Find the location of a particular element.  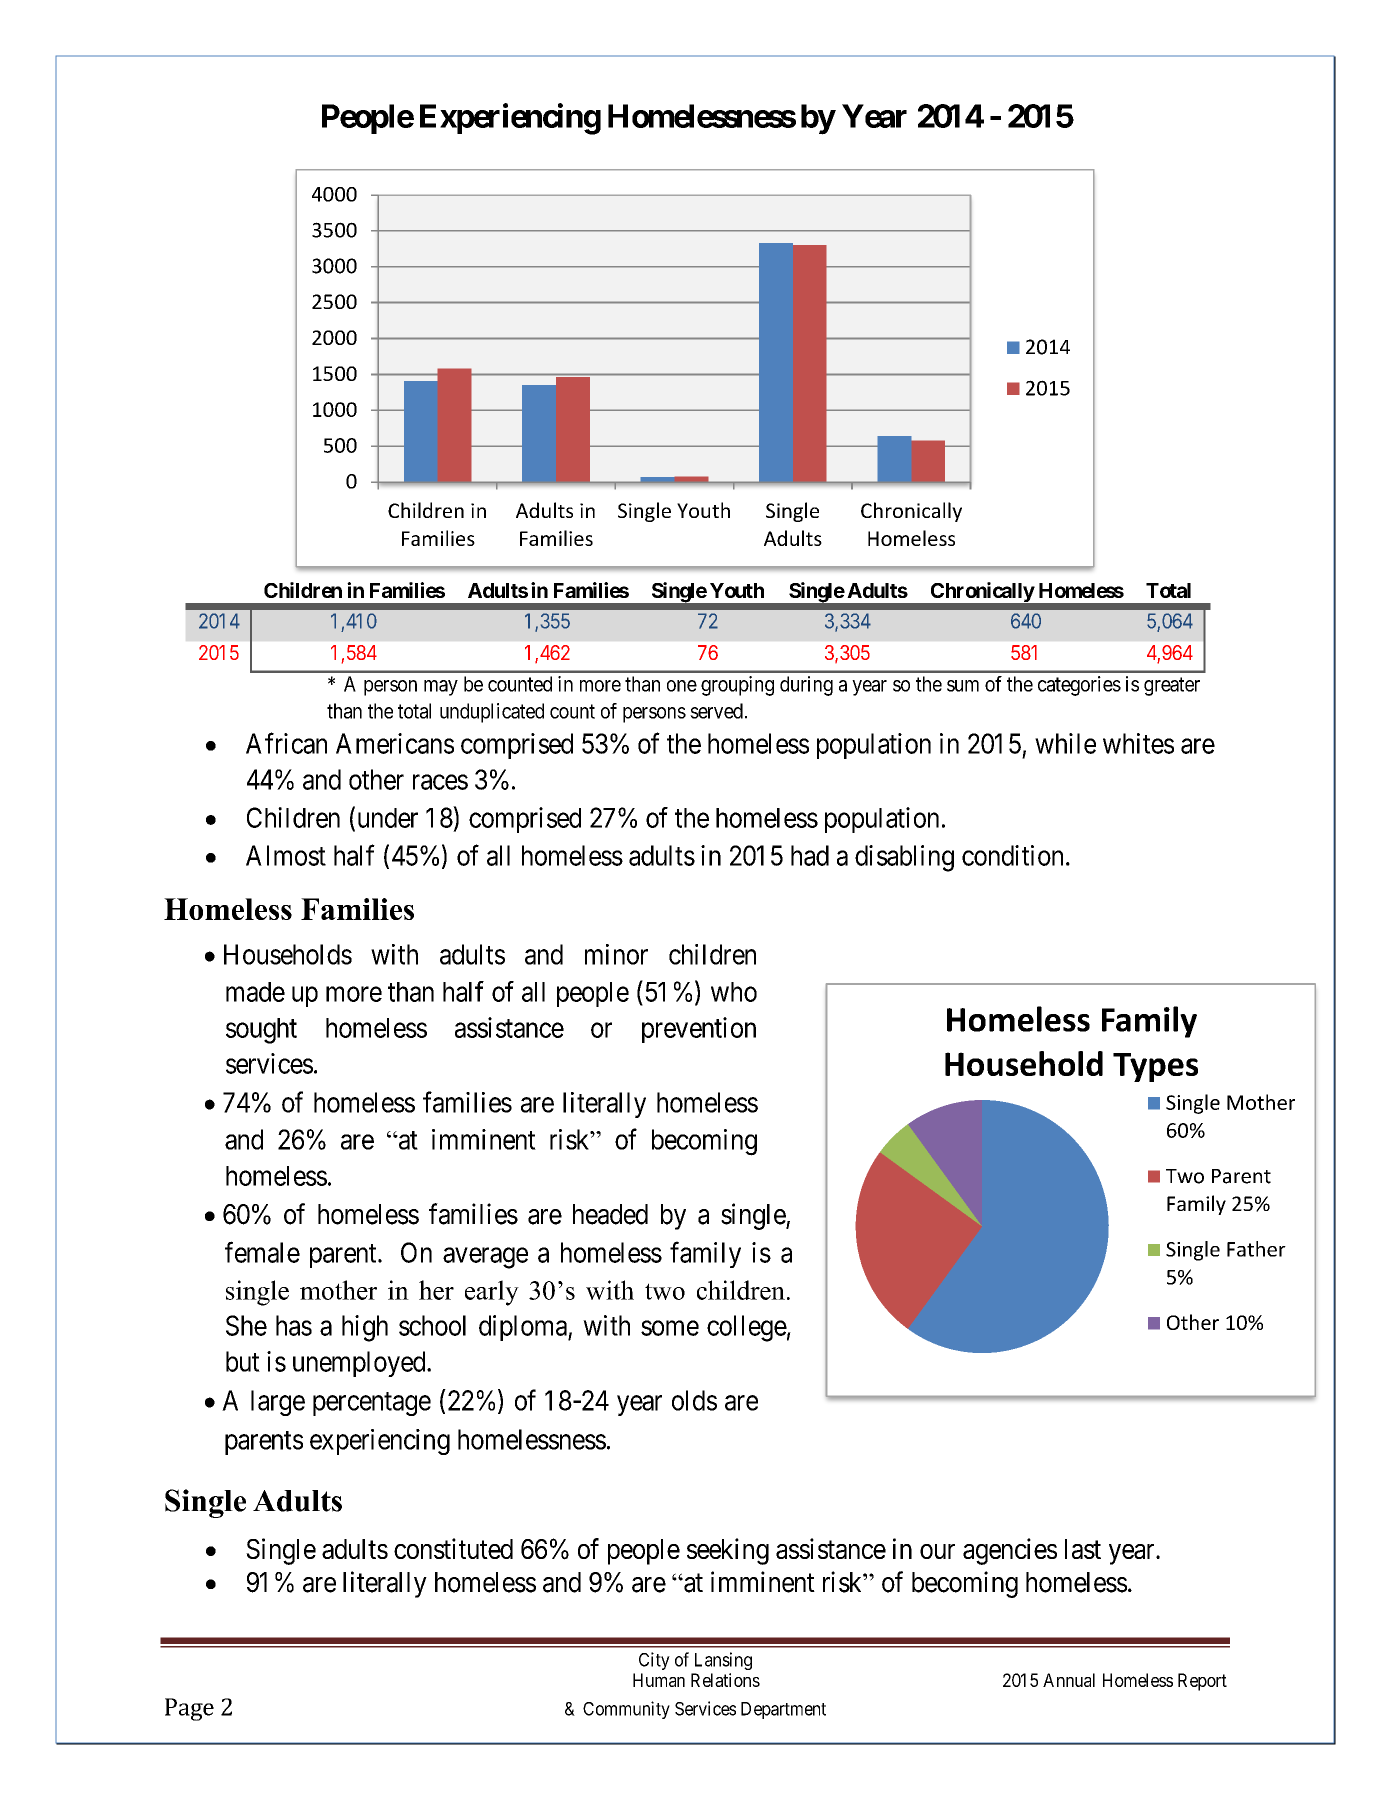

made is located at coordinates (255, 992).
